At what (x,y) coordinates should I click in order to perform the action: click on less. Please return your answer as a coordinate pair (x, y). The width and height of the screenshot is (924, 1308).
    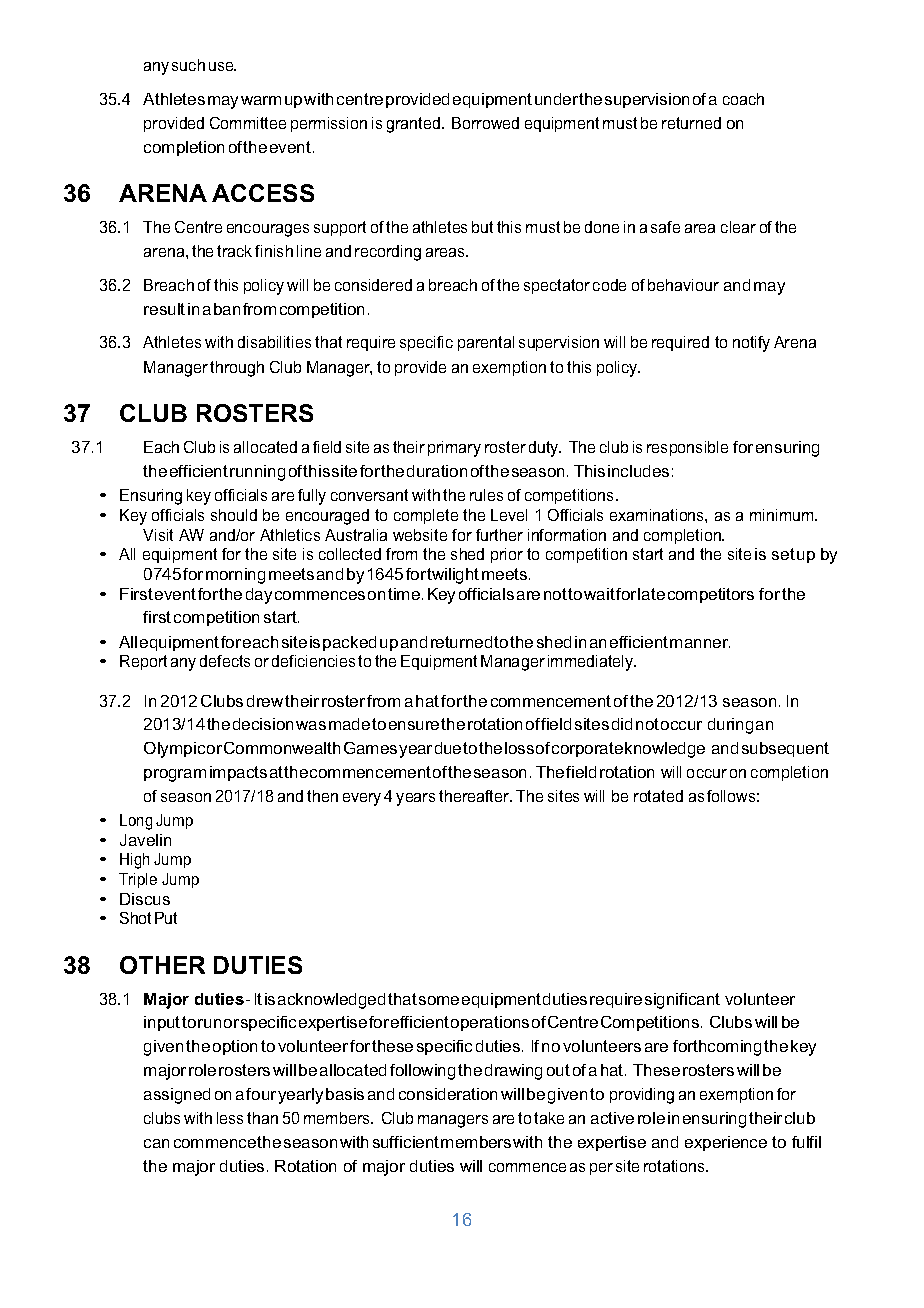
    Looking at the image, I should click on (230, 1118).
